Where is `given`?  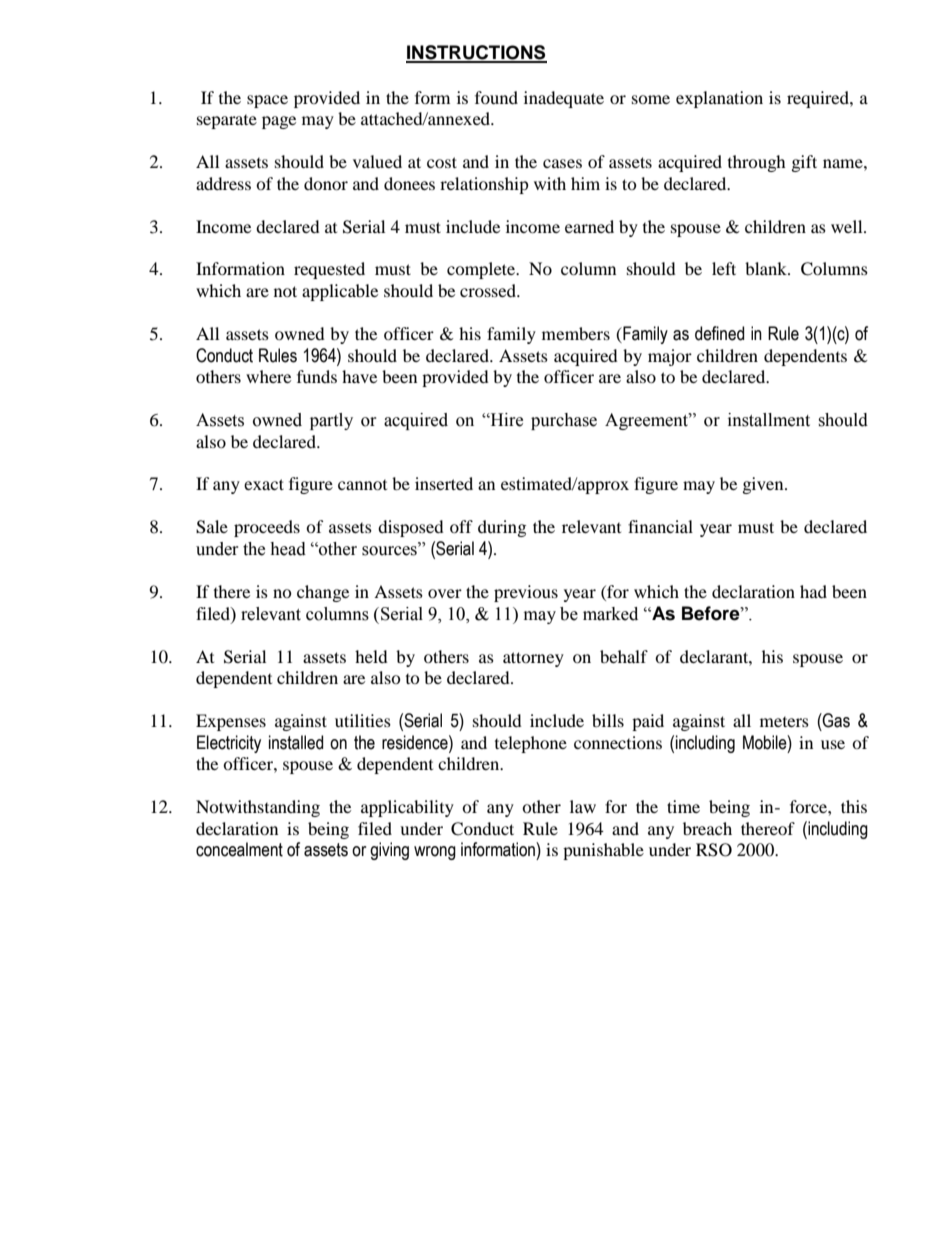
given is located at coordinates (764, 485).
